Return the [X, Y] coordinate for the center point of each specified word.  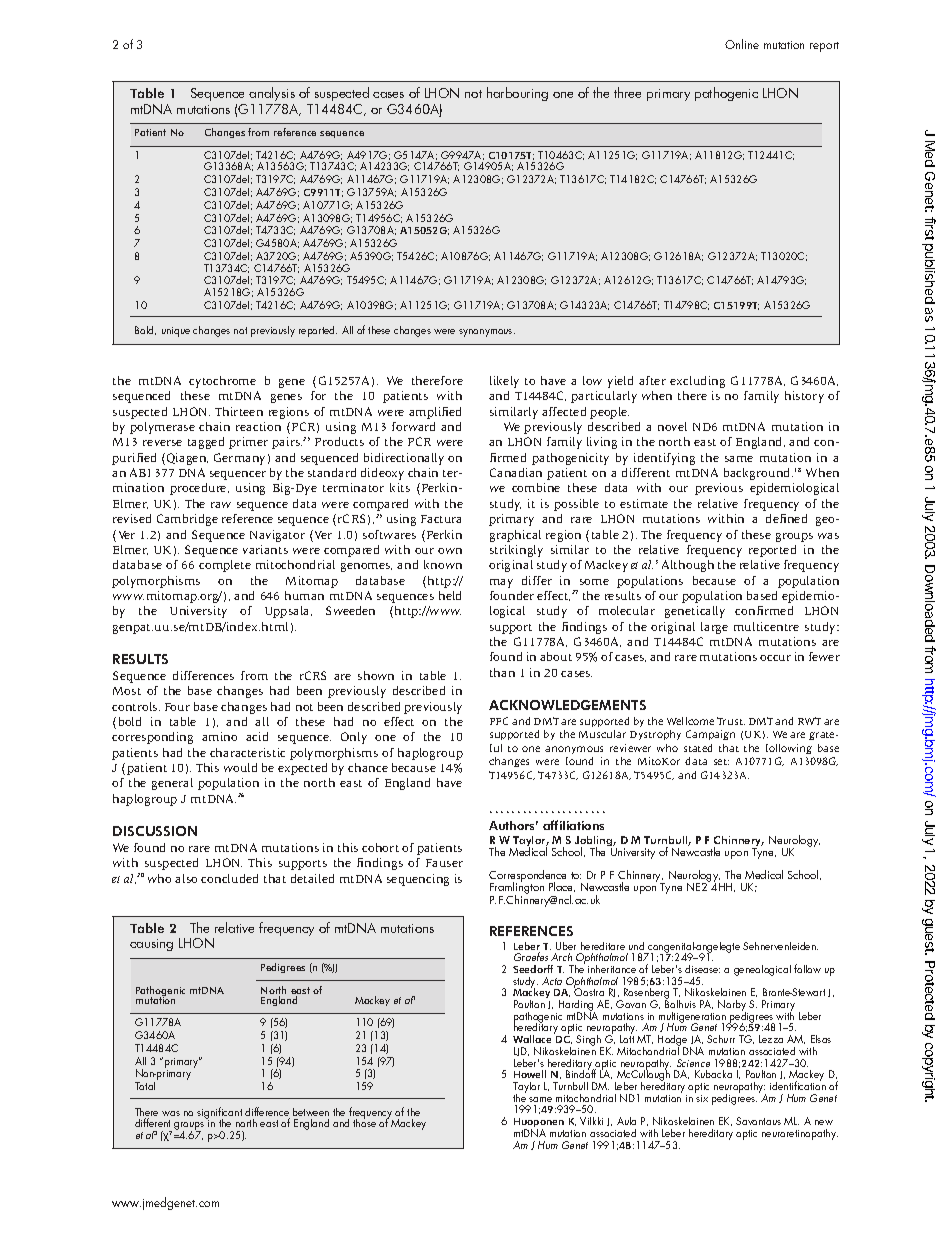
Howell [530, 1074]
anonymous [574, 750]
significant [219, 1114]
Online [742, 44]
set [721, 762]
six [702, 1098]
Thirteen [239, 411]
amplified [435, 413]
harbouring [517, 94]
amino [219, 736]
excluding [697, 382]
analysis [272, 96]
